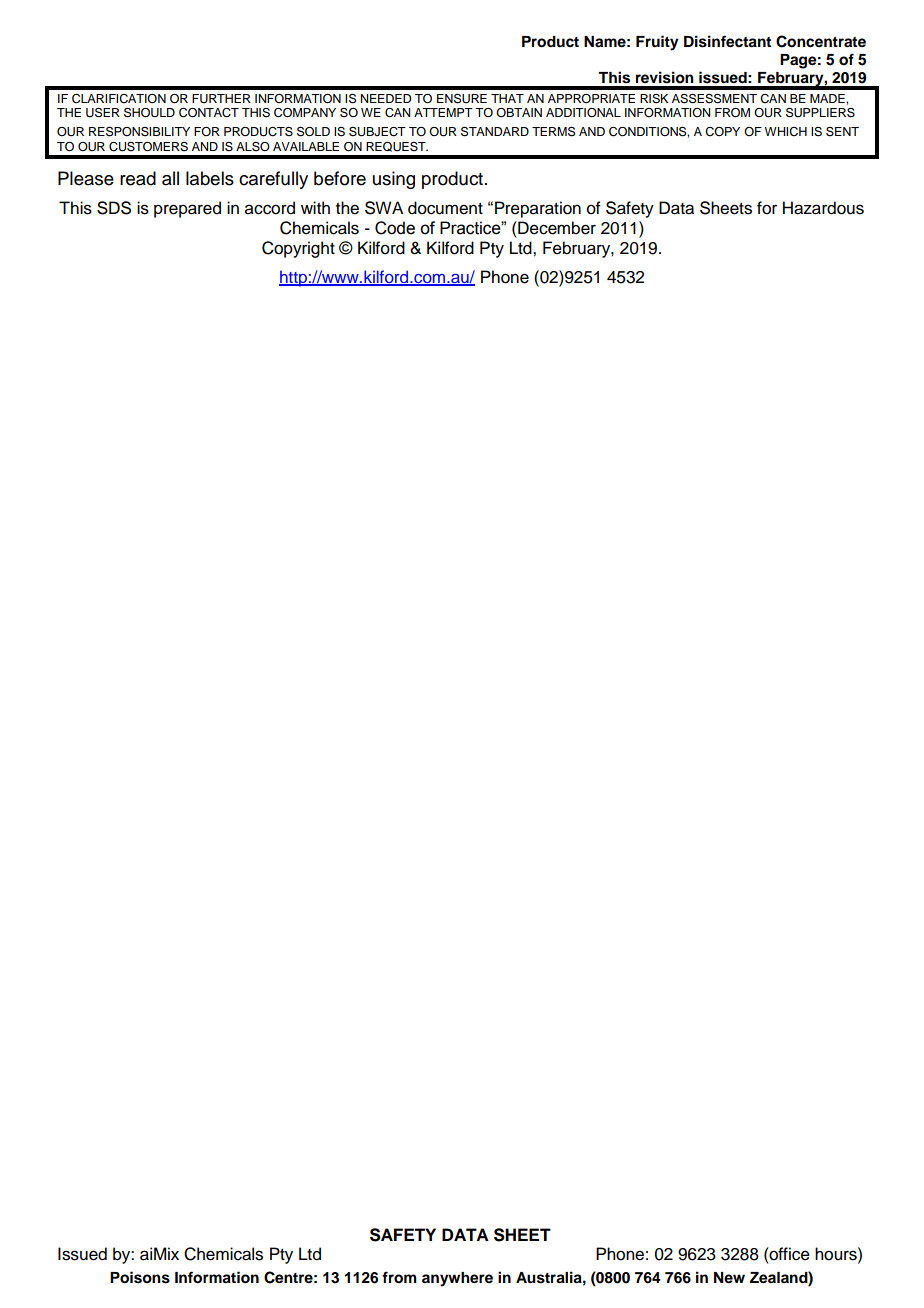 The height and width of the screenshot is (1308, 924). What do you see at coordinates (457, 1279) in the screenshot?
I see `anywhere` at bounding box center [457, 1279].
